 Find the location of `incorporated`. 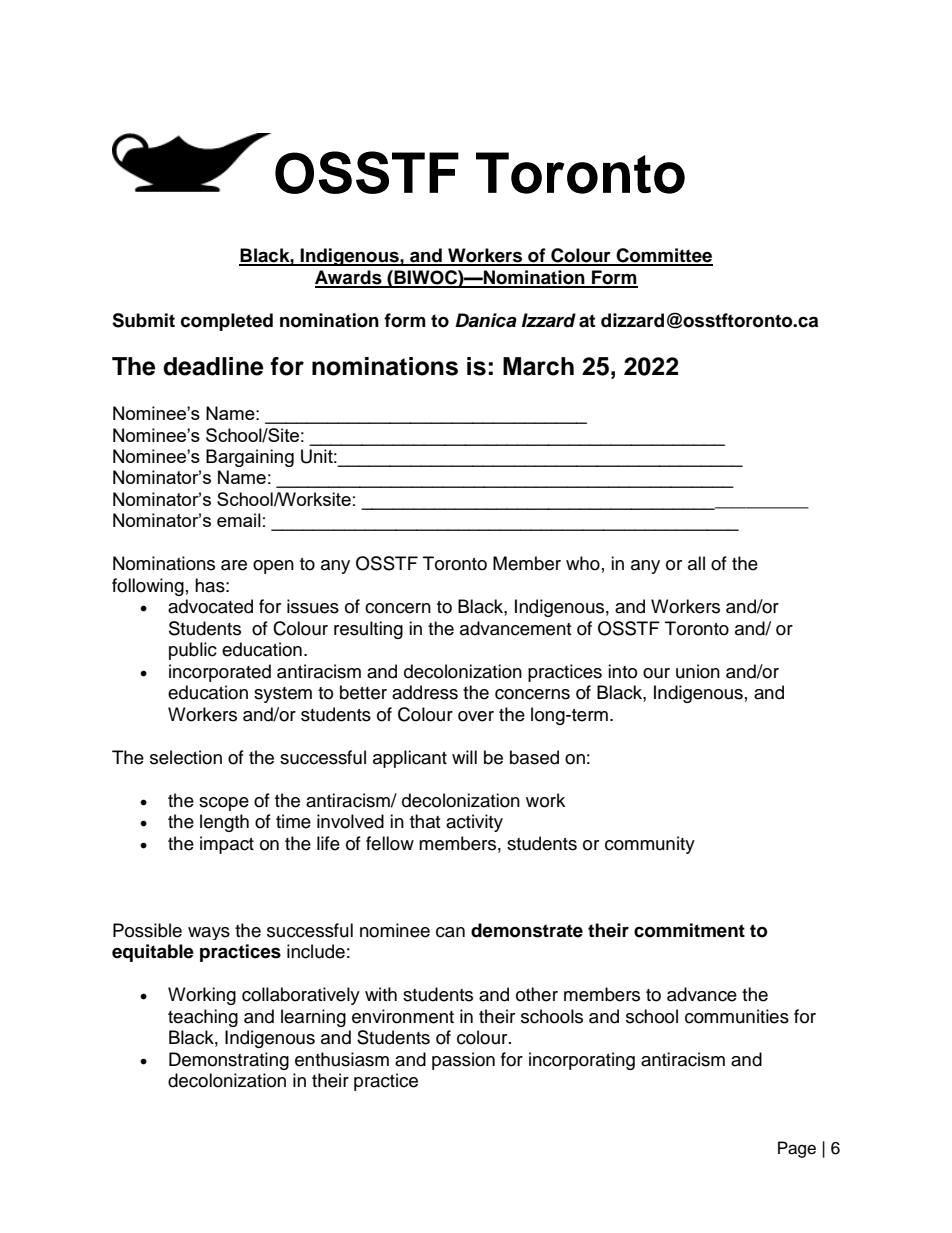

incorporated is located at coordinates (220, 673).
